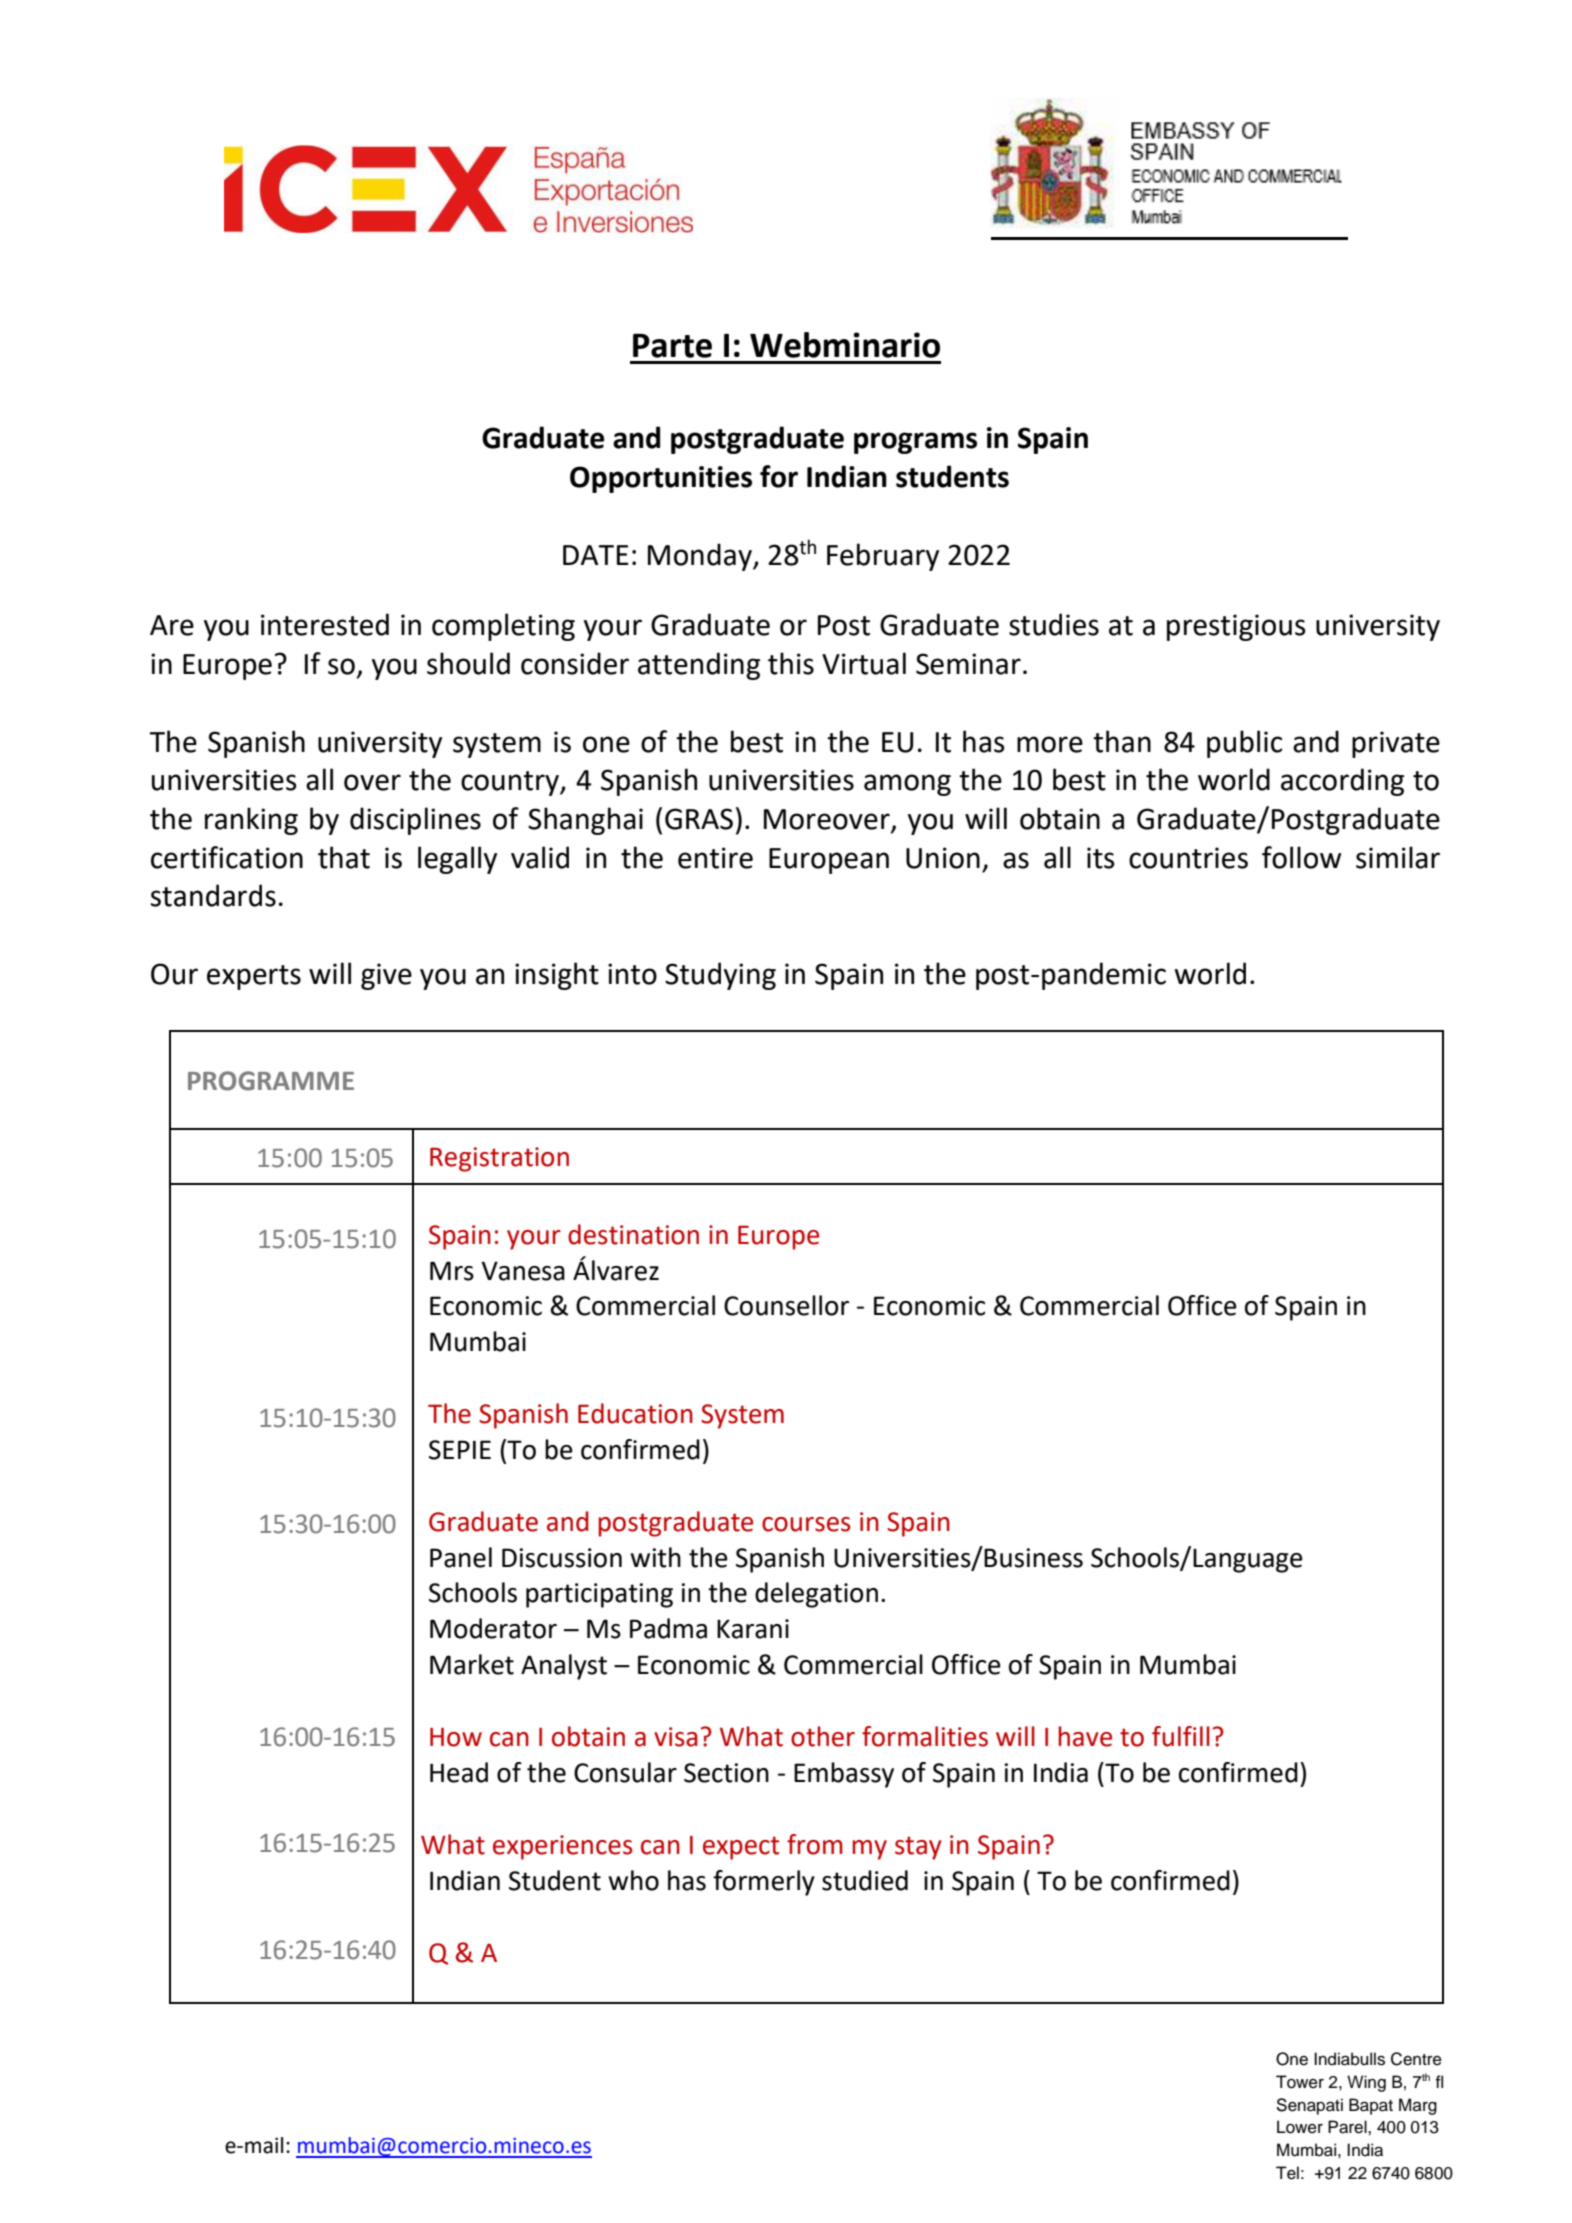 The width and height of the document is (1572, 2223). Describe the element at coordinates (1181, 1736) in the document. I see `fulfill` at that location.
